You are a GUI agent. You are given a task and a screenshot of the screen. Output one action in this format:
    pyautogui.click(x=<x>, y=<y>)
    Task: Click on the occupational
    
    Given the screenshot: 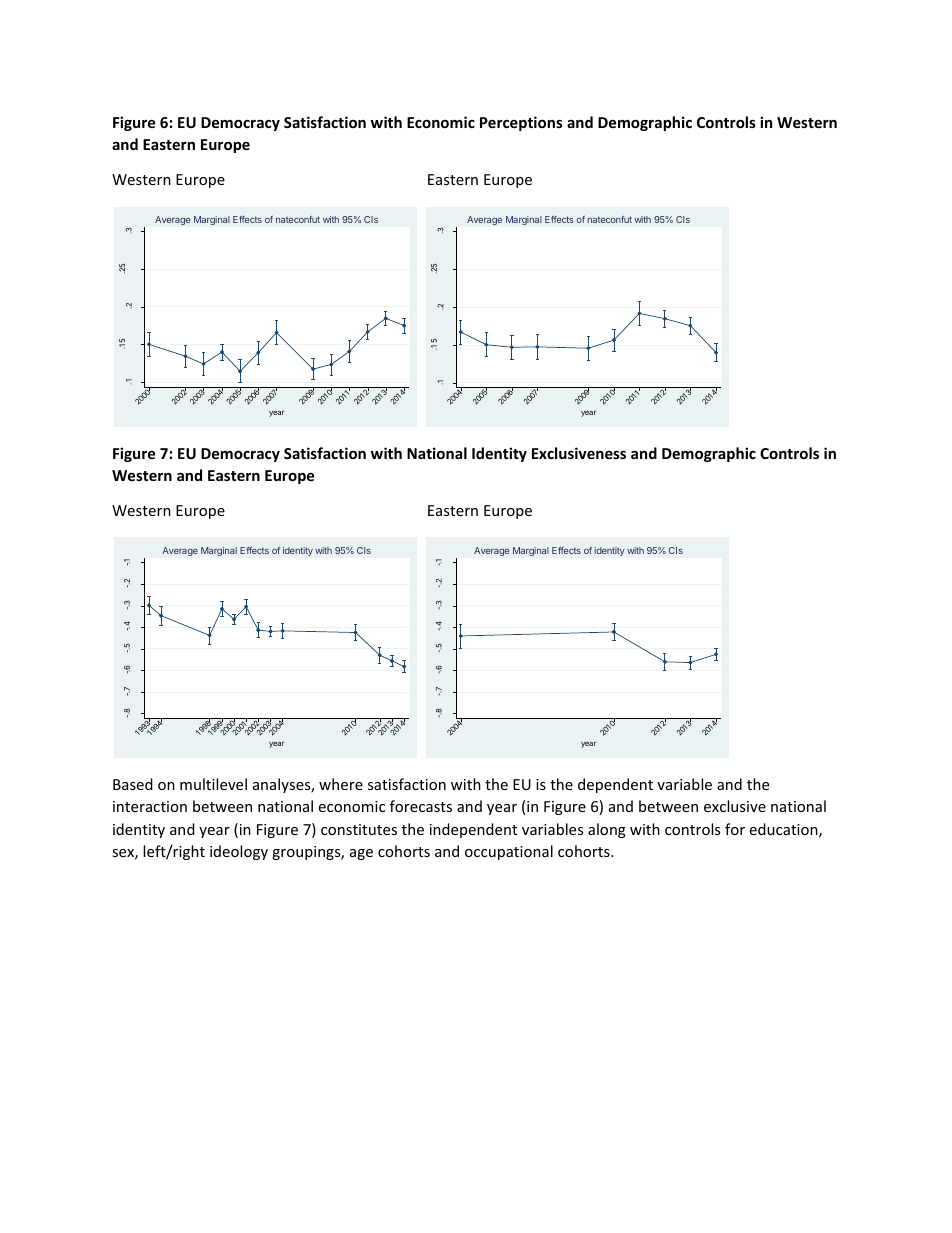 What is the action you would take?
    pyautogui.click(x=509, y=852)
